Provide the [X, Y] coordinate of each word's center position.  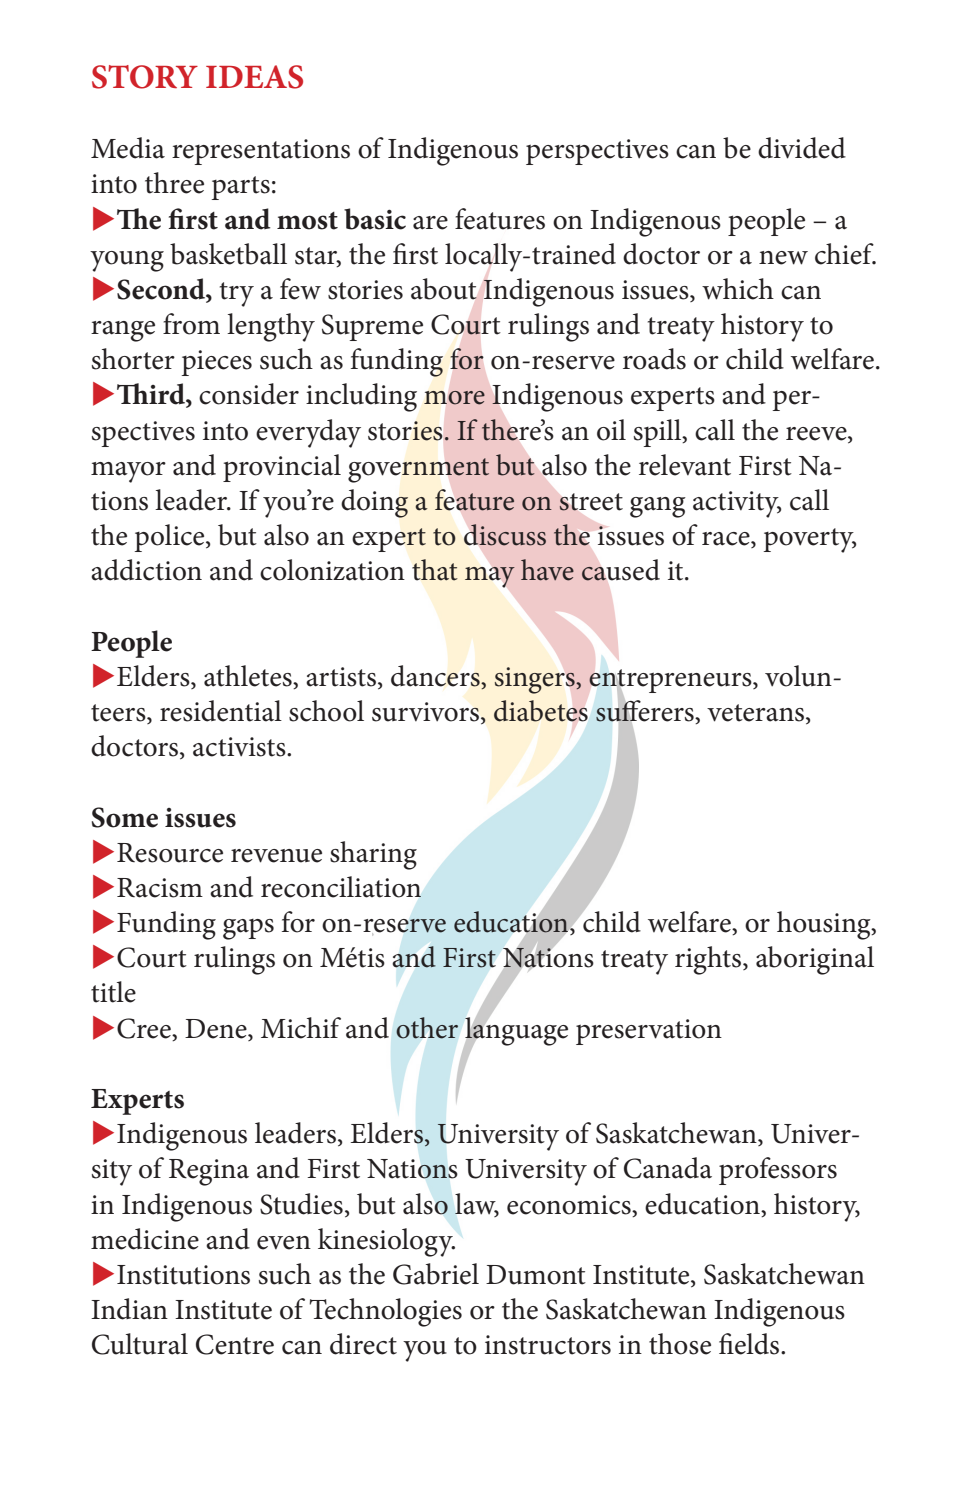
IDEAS [254, 77]
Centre [235, 1344]
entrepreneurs [671, 682]
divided [802, 148]
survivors [425, 712]
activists [240, 747]
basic [375, 219]
